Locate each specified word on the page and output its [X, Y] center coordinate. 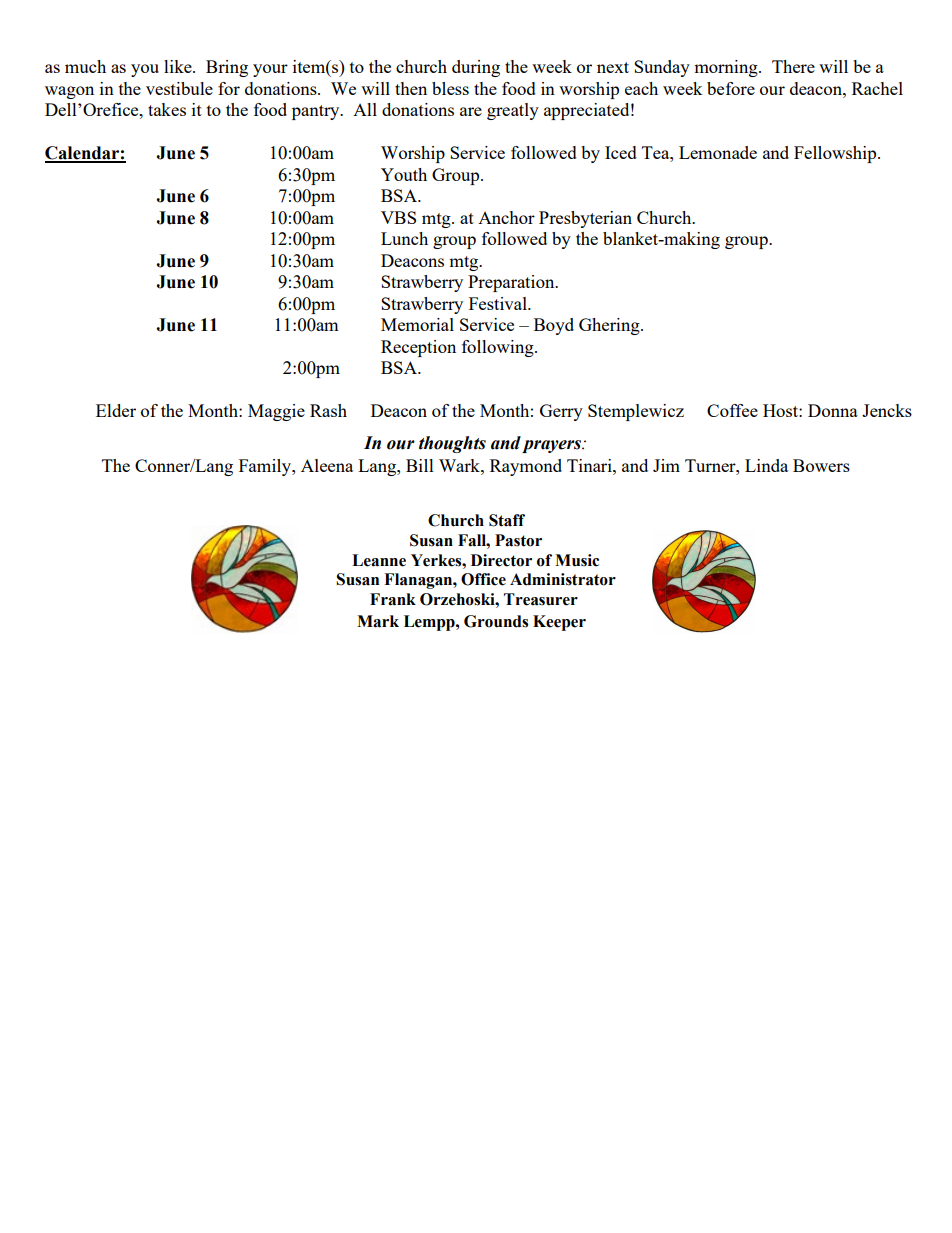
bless [450, 88]
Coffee [732, 410]
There [793, 66]
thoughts [452, 444]
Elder [116, 410]
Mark [378, 621]
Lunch [404, 238]
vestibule [179, 88]
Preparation [512, 283]
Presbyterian [585, 219]
